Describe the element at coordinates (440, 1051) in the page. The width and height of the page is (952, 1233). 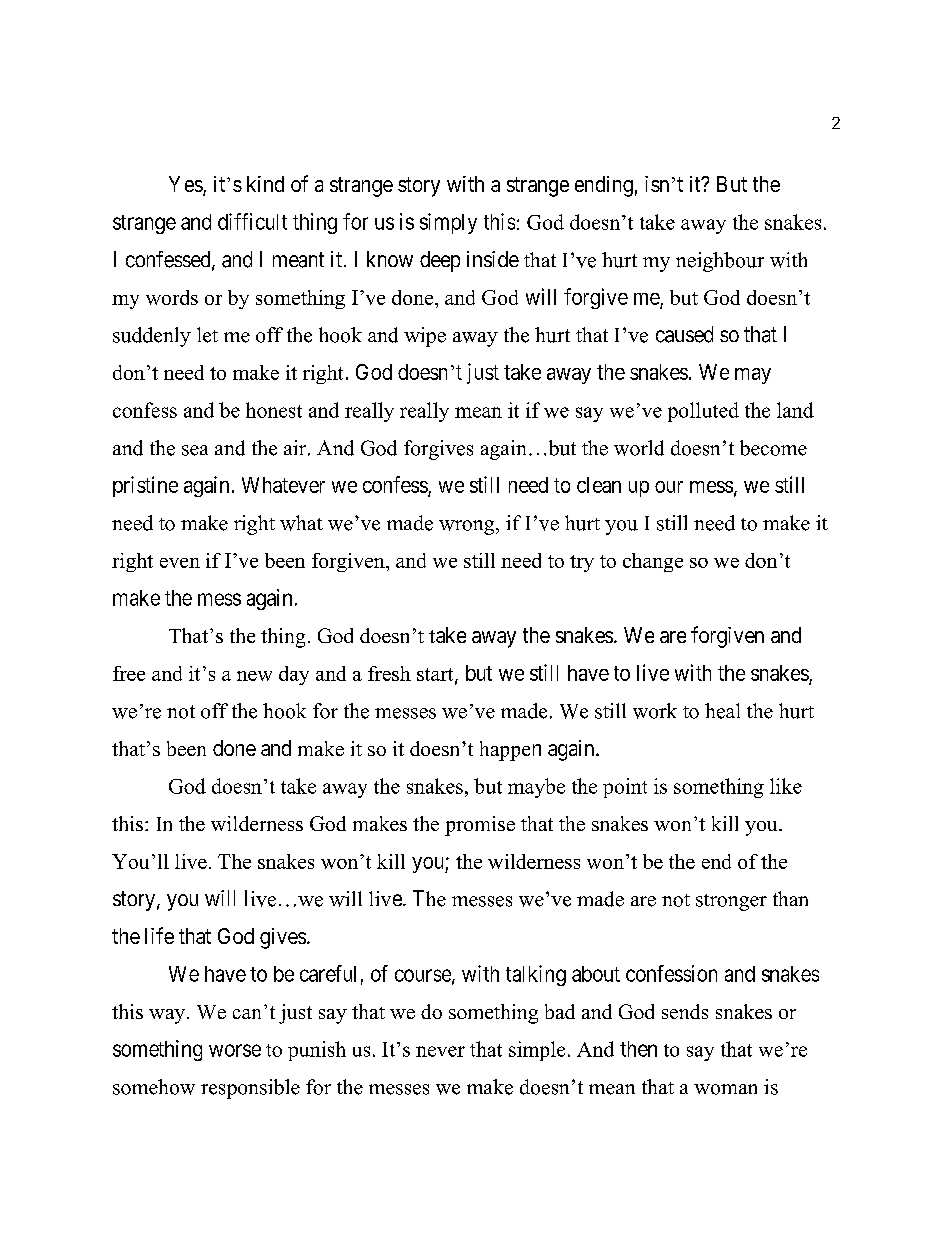
I see `never` at that location.
